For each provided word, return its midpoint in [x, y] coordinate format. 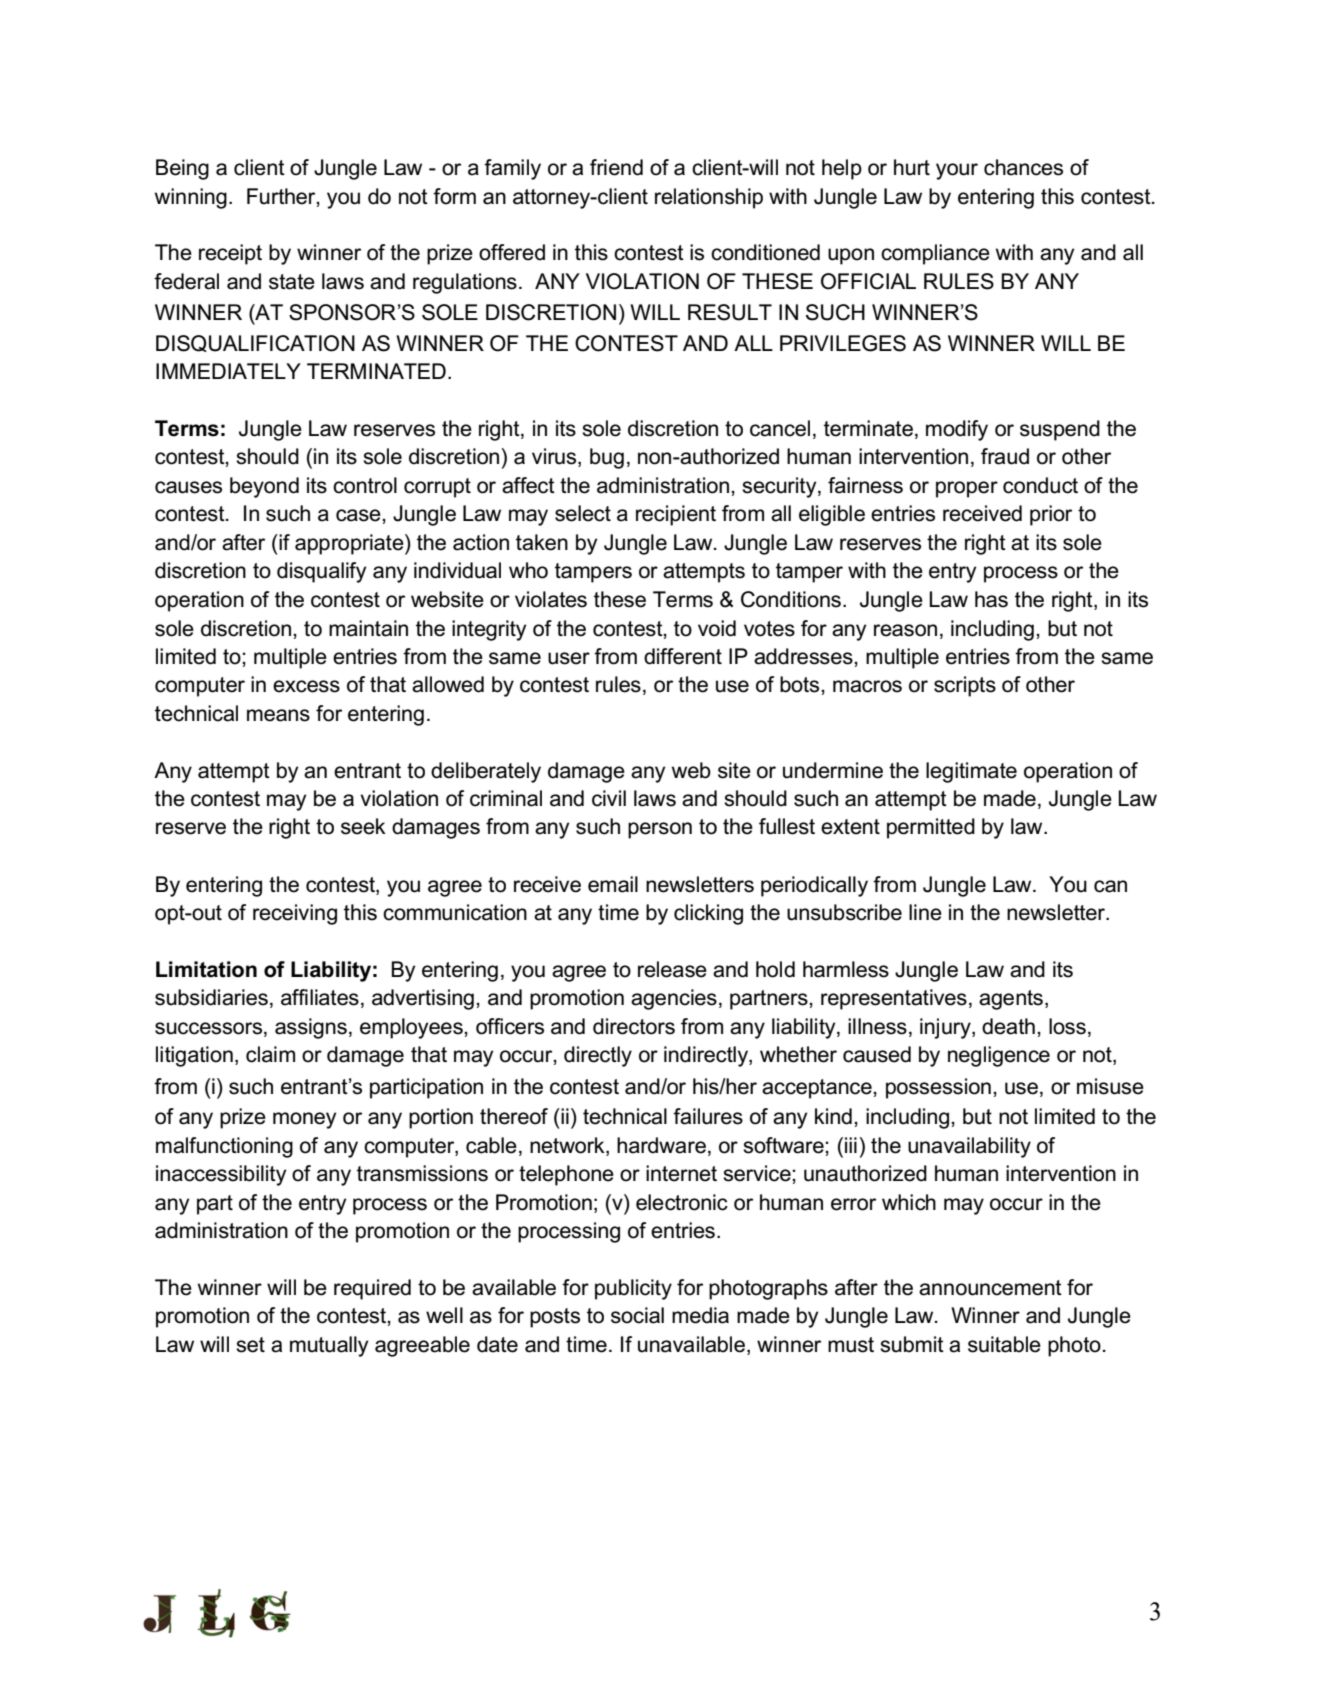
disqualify [321, 572]
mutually [329, 1346]
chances [1023, 167]
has [991, 599]
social [637, 1315]
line [925, 912]
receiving [295, 914]
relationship [709, 198]
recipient [676, 515]
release [672, 969]
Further [282, 197]
